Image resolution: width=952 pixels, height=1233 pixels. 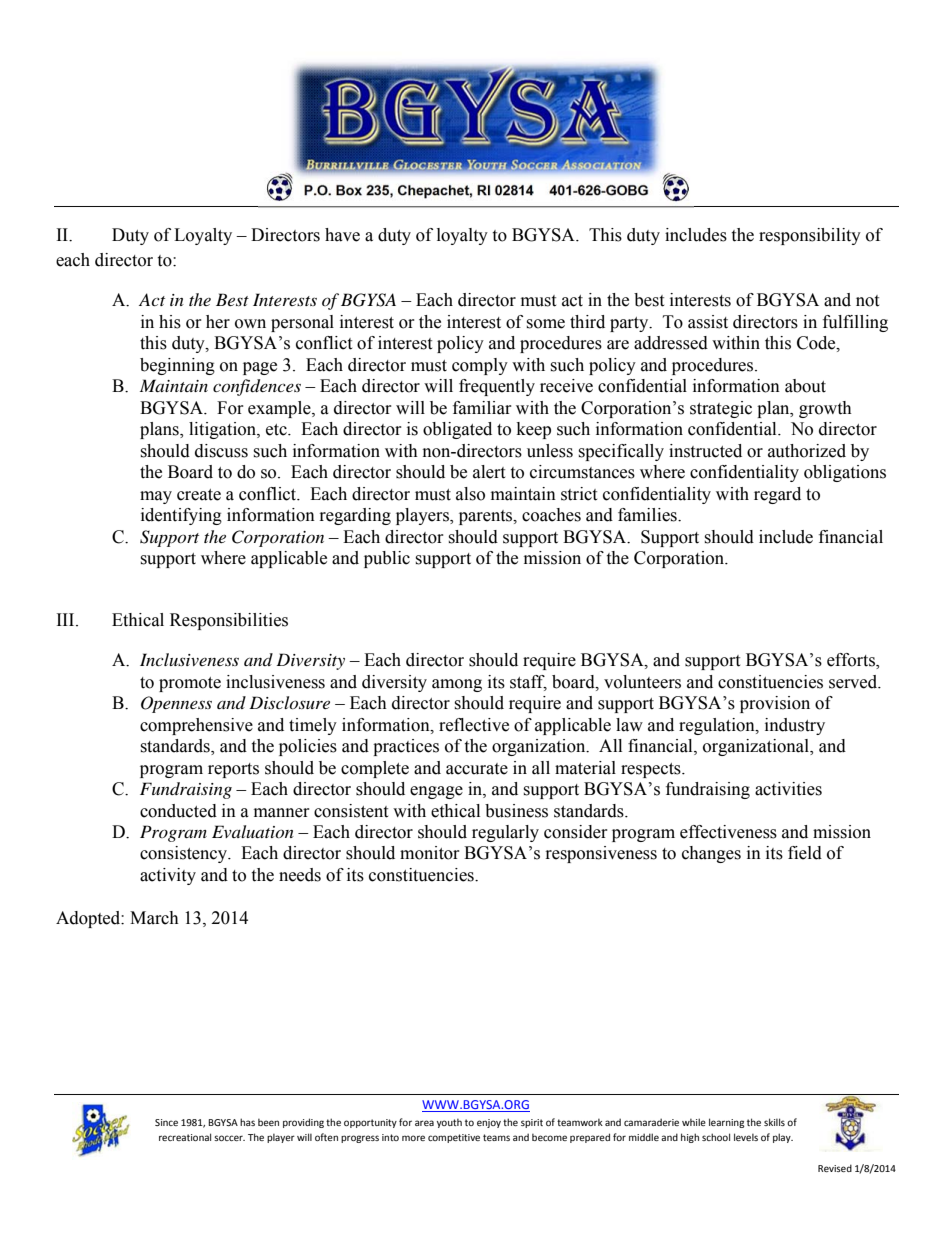 What do you see at coordinates (775, 704) in the document?
I see `provision` at bounding box center [775, 704].
